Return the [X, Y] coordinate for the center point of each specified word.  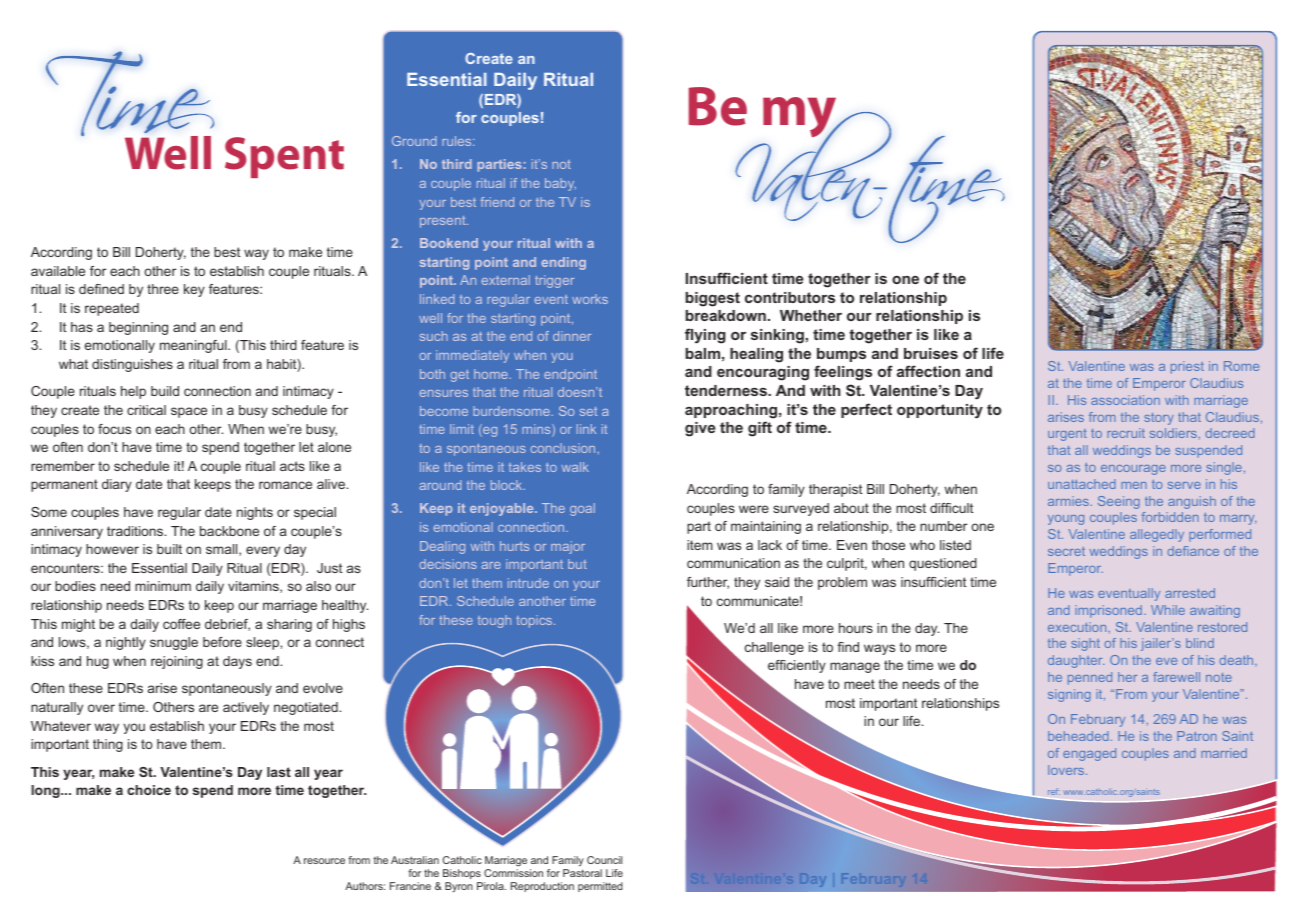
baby [560, 184]
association [1125, 400]
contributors [790, 297]
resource [324, 861]
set [588, 411]
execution [1078, 627]
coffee [181, 624]
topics [535, 621]
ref [1054, 791]
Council [604, 860]
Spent [284, 157]
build [165, 391]
